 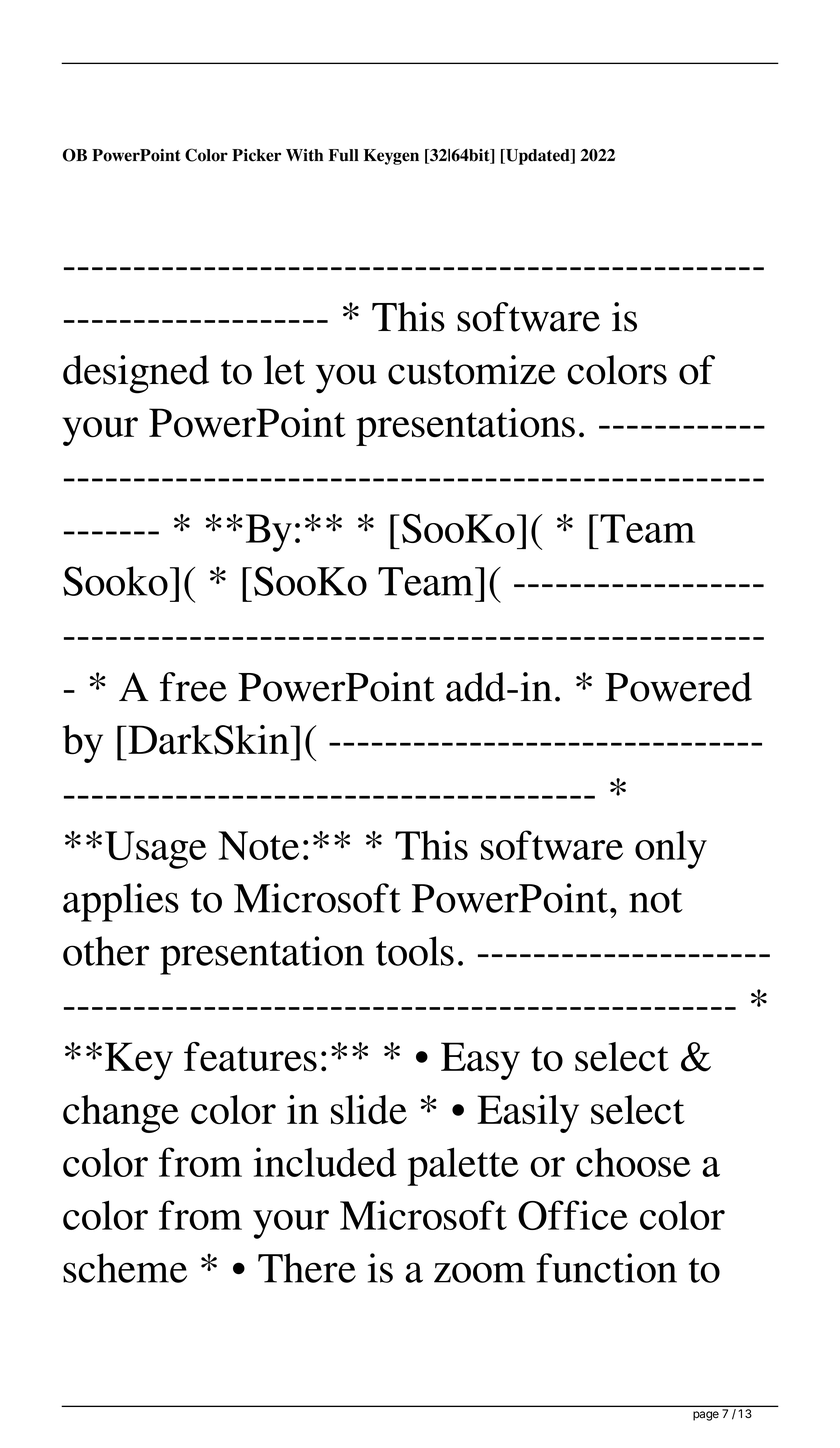 What do you see at coordinates (706, 1416) in the page?
I see `page` at bounding box center [706, 1416].
